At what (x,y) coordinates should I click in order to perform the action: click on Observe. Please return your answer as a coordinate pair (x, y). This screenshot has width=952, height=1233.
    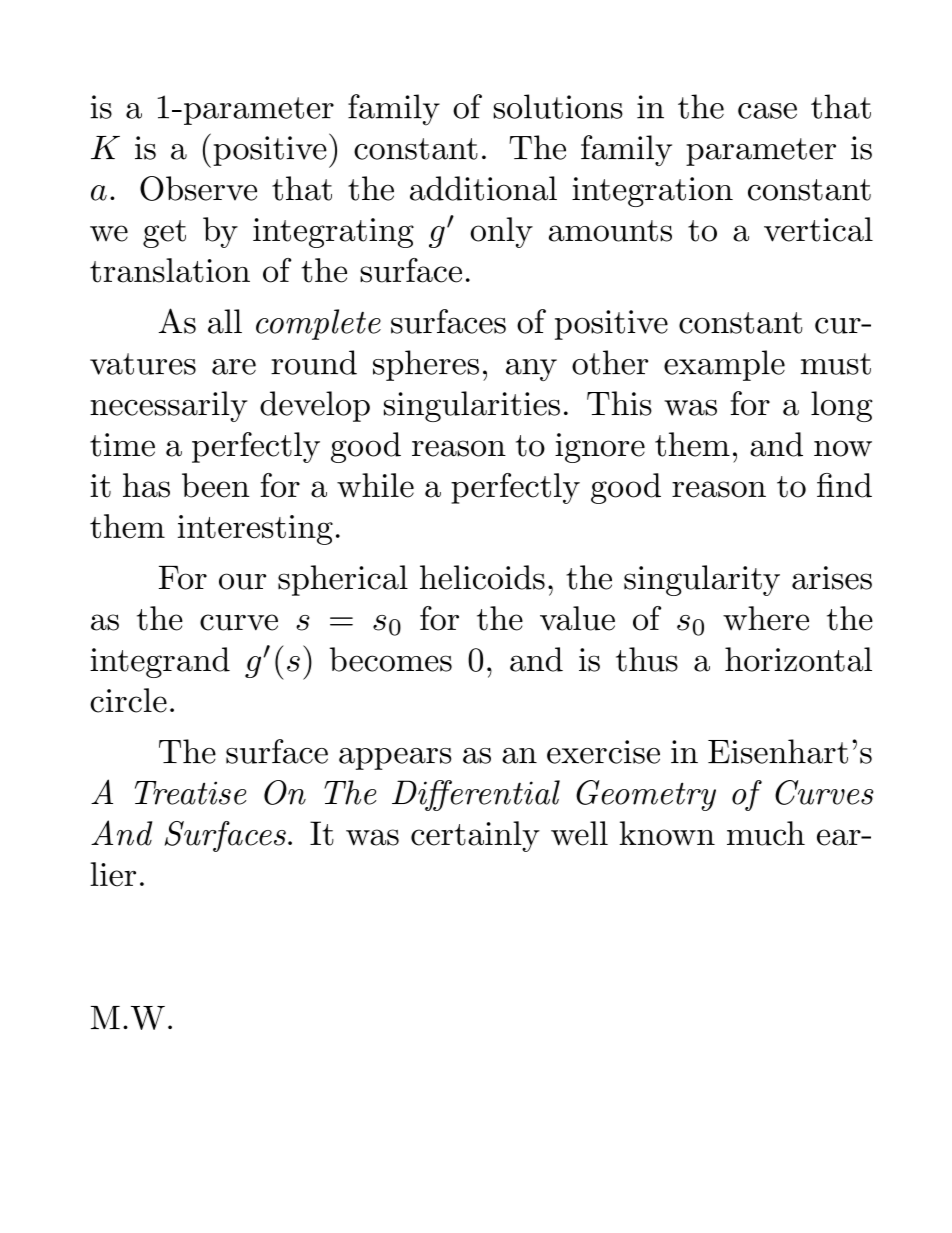
    Looking at the image, I should click on (198, 188).
